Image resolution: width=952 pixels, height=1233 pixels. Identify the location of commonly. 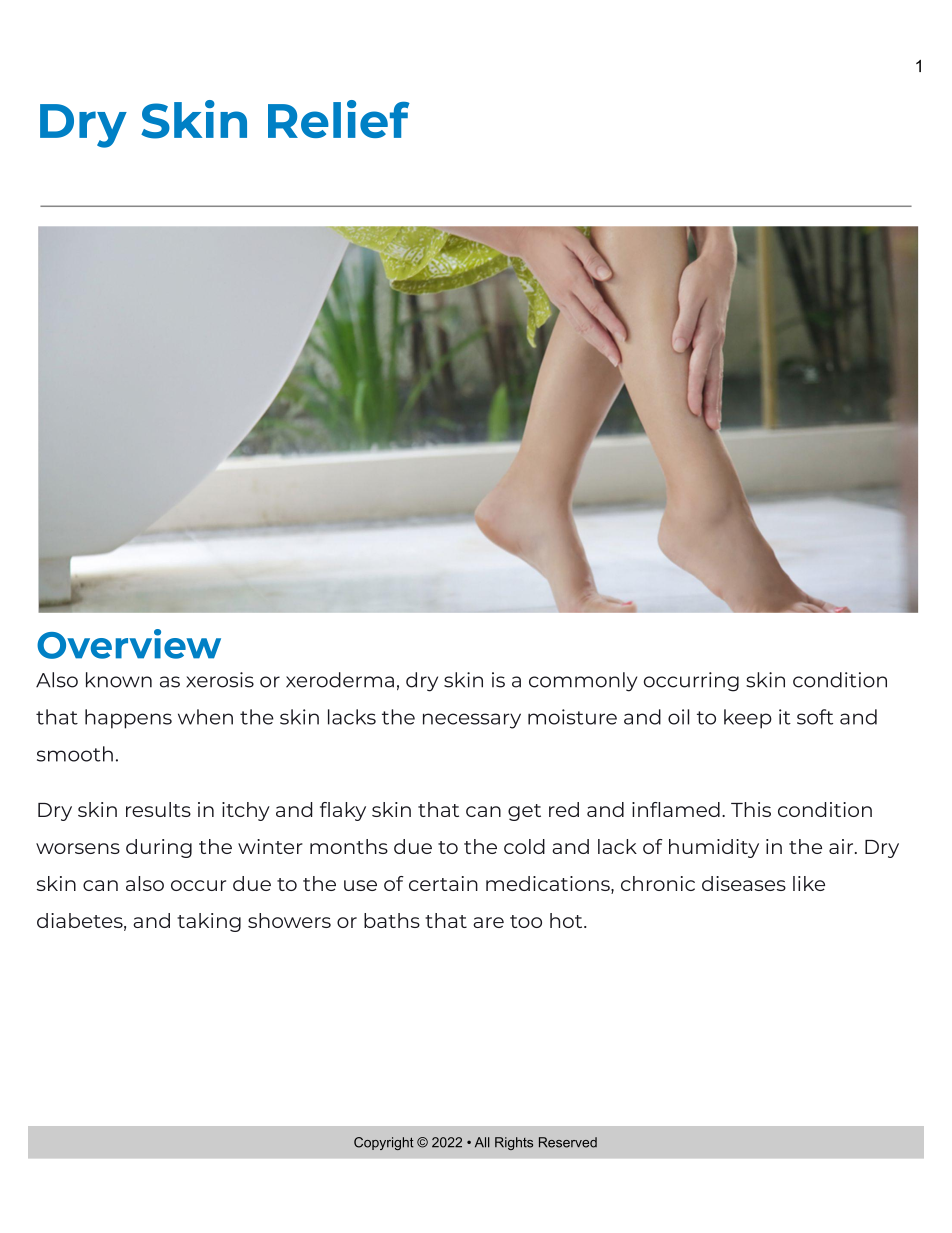
(583, 682).
